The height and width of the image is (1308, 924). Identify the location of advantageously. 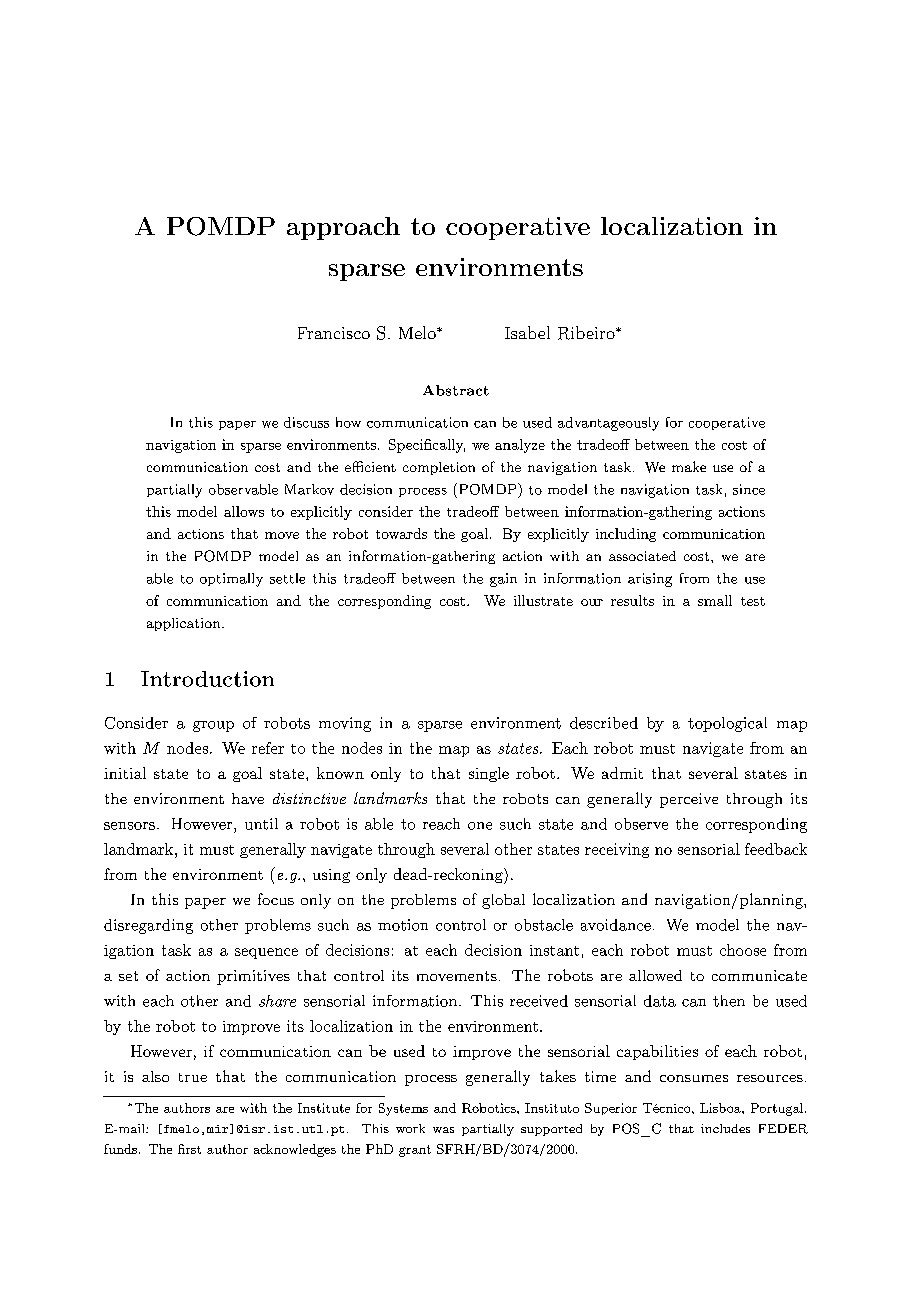
(608, 424).
